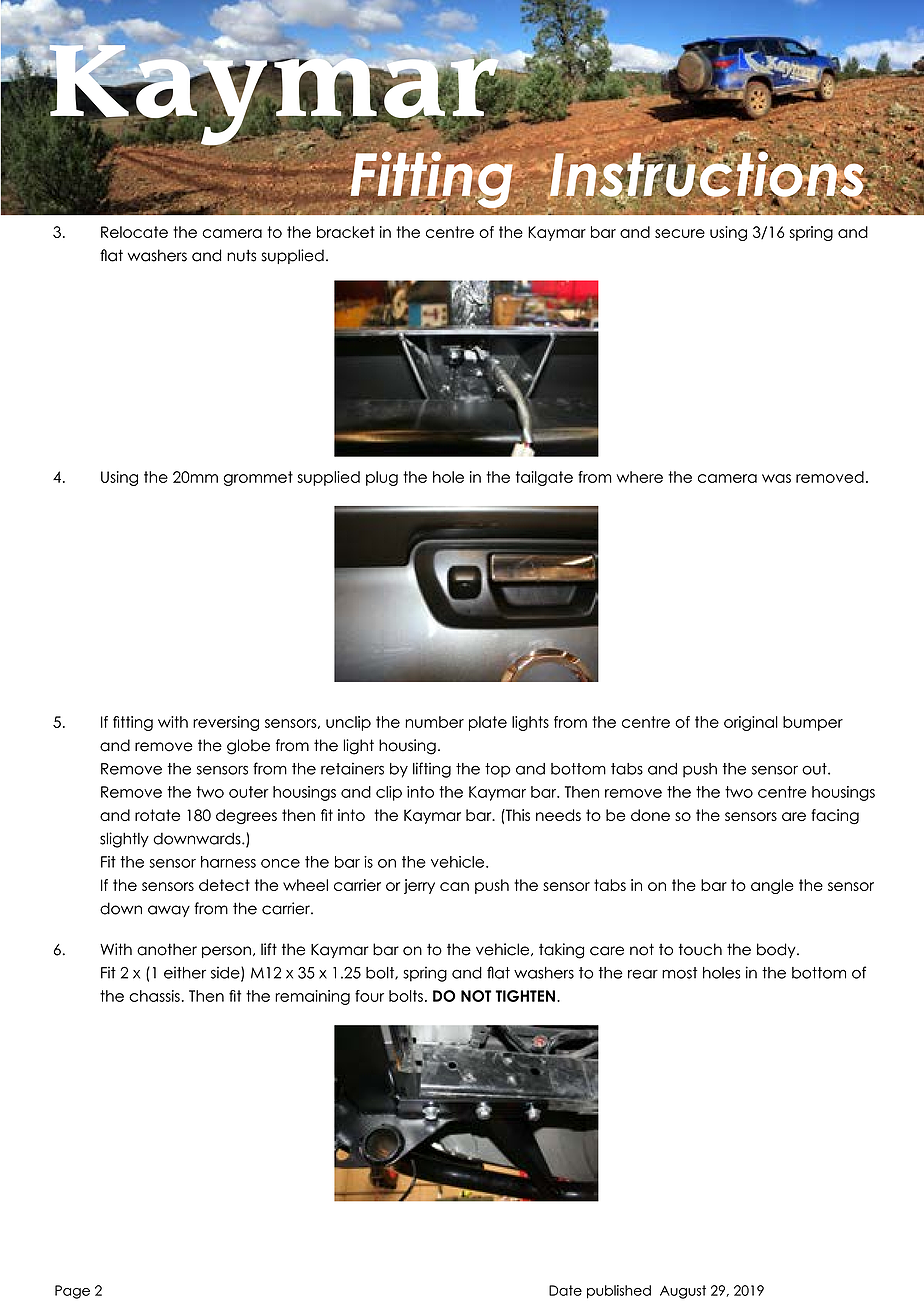 The width and height of the screenshot is (924, 1308). I want to click on reversing, so click(226, 723).
